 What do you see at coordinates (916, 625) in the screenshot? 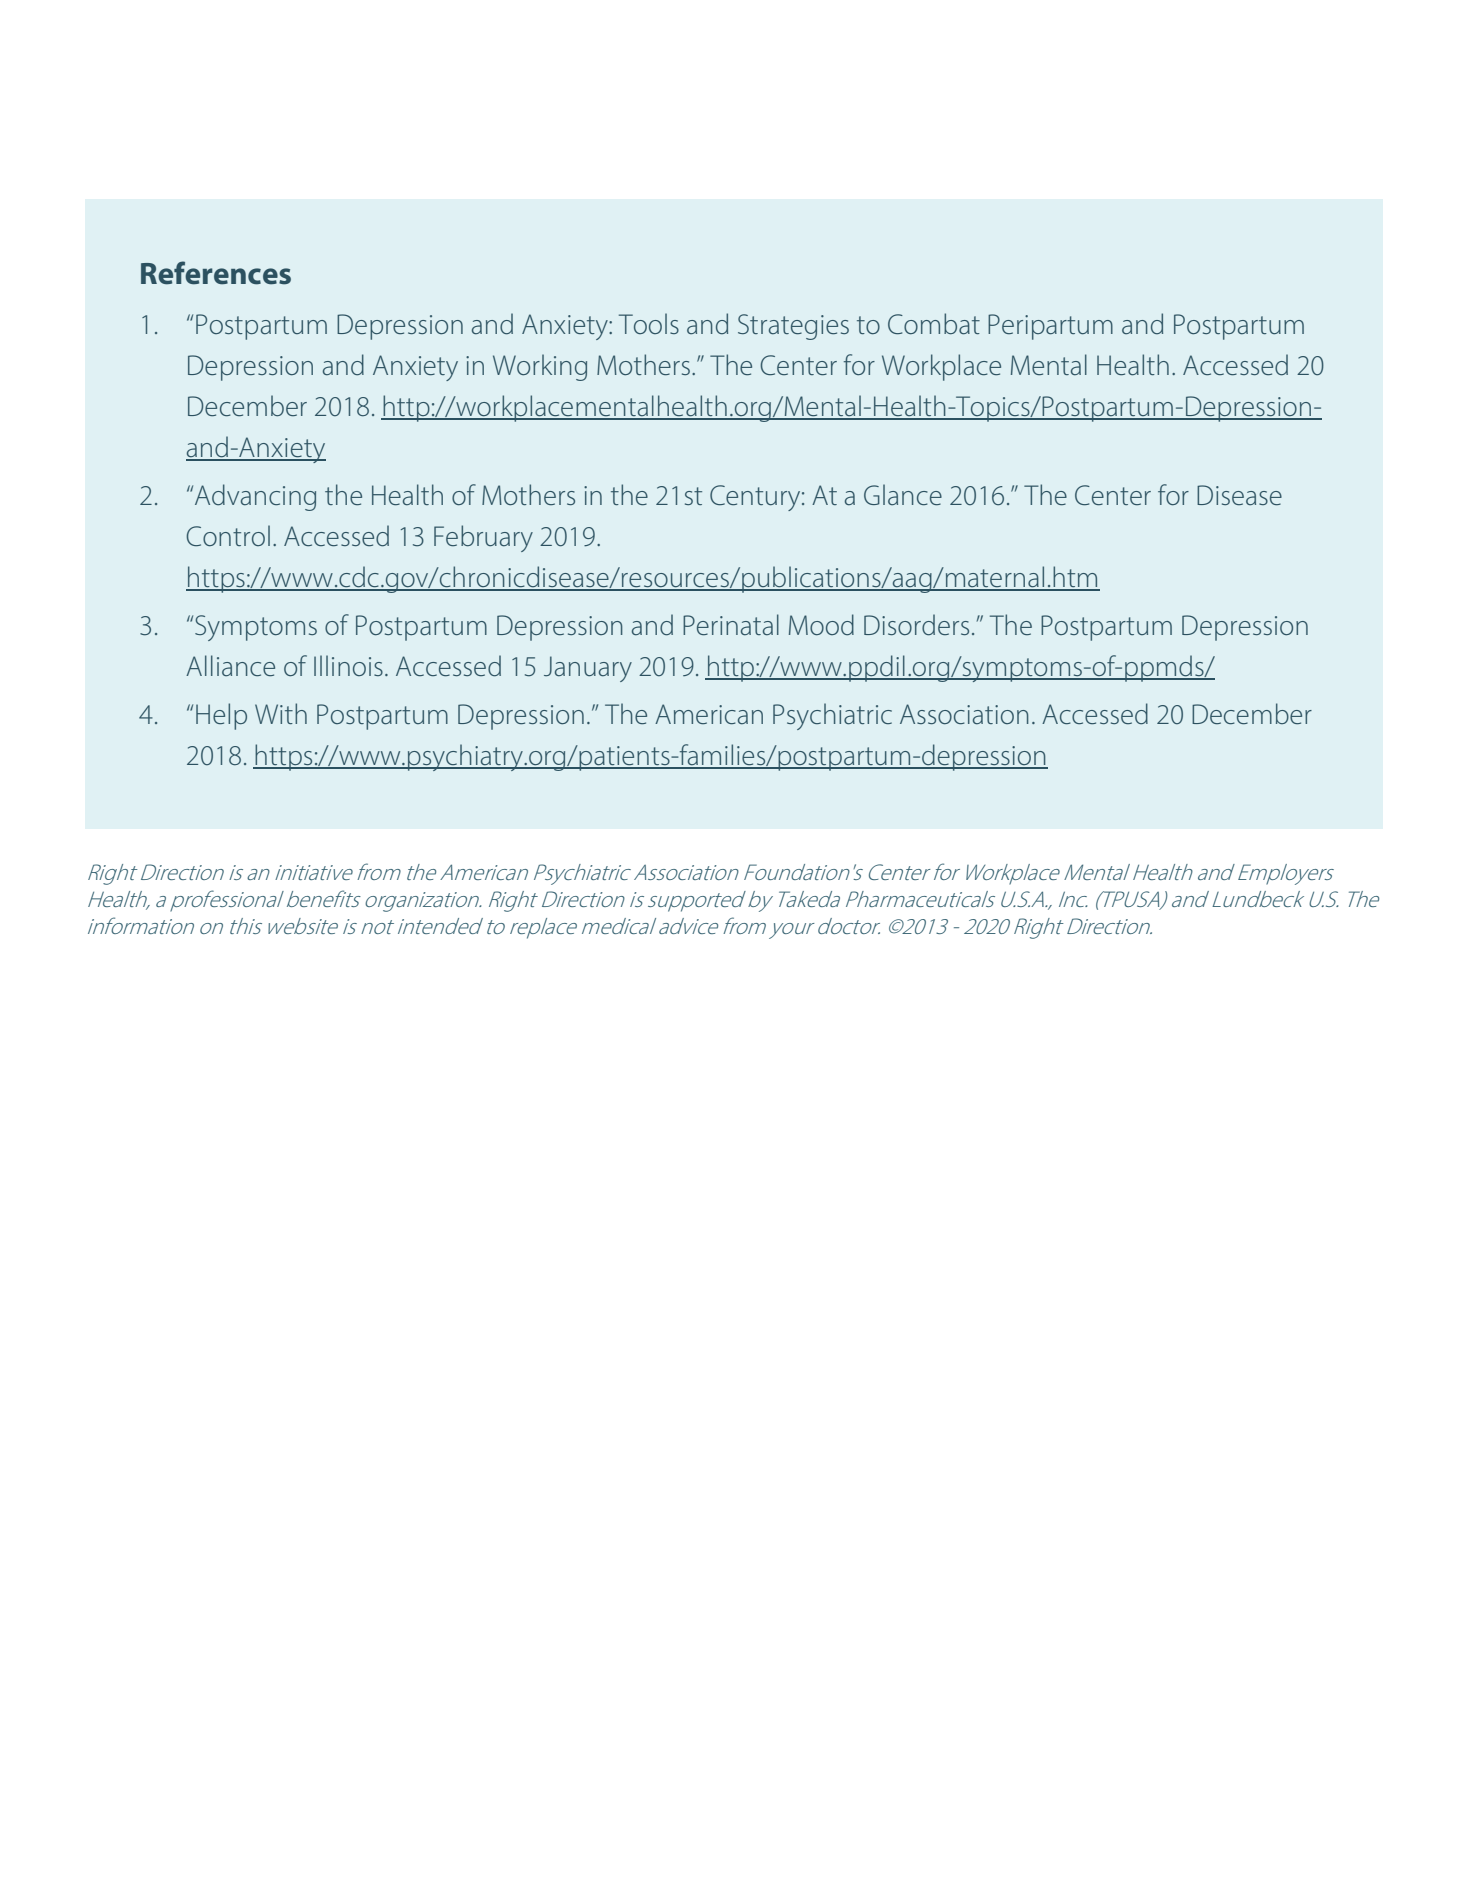
I see `Disorders` at bounding box center [916, 625].
